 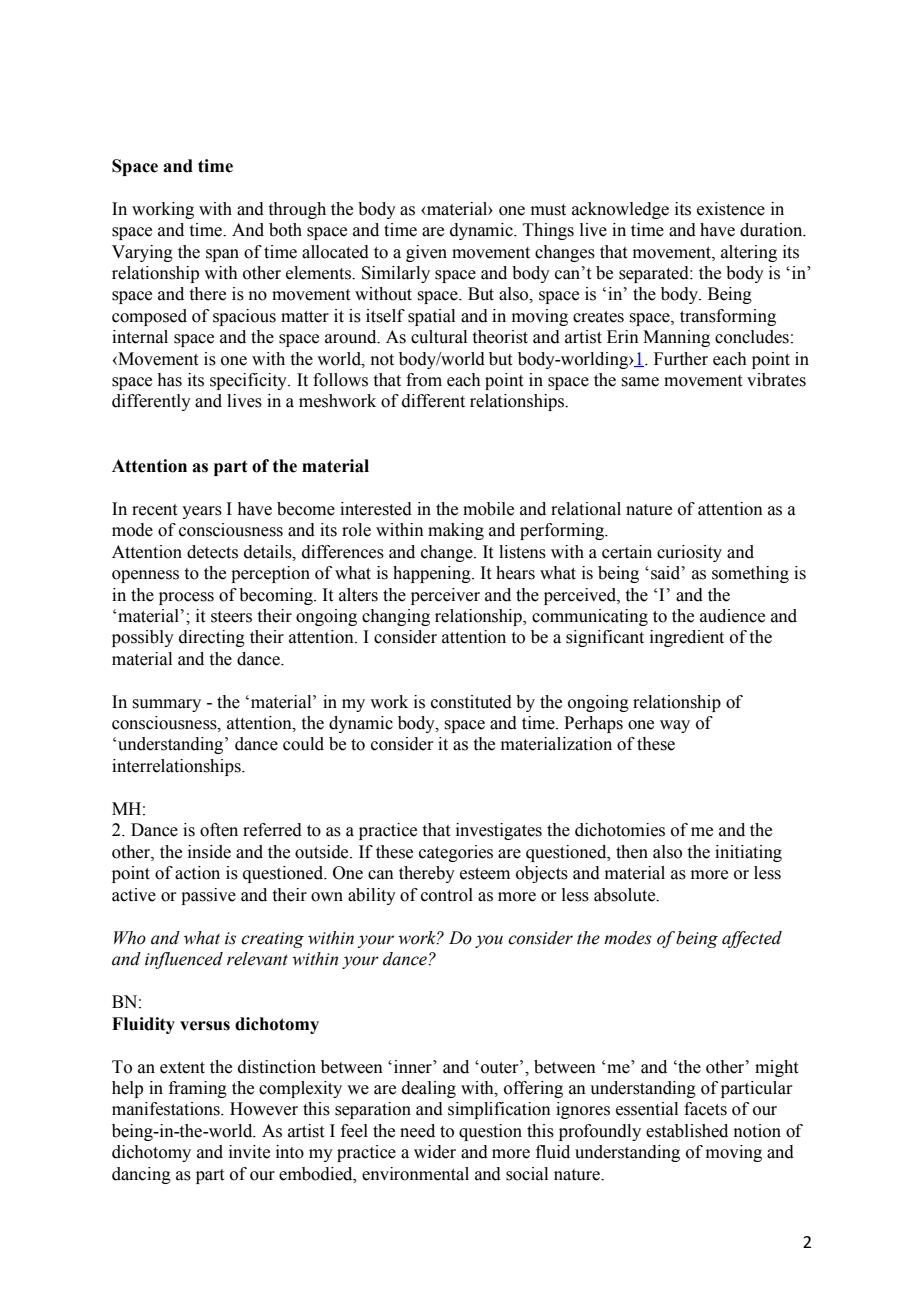 What do you see at coordinates (731, 209) in the document?
I see `existence` at bounding box center [731, 209].
